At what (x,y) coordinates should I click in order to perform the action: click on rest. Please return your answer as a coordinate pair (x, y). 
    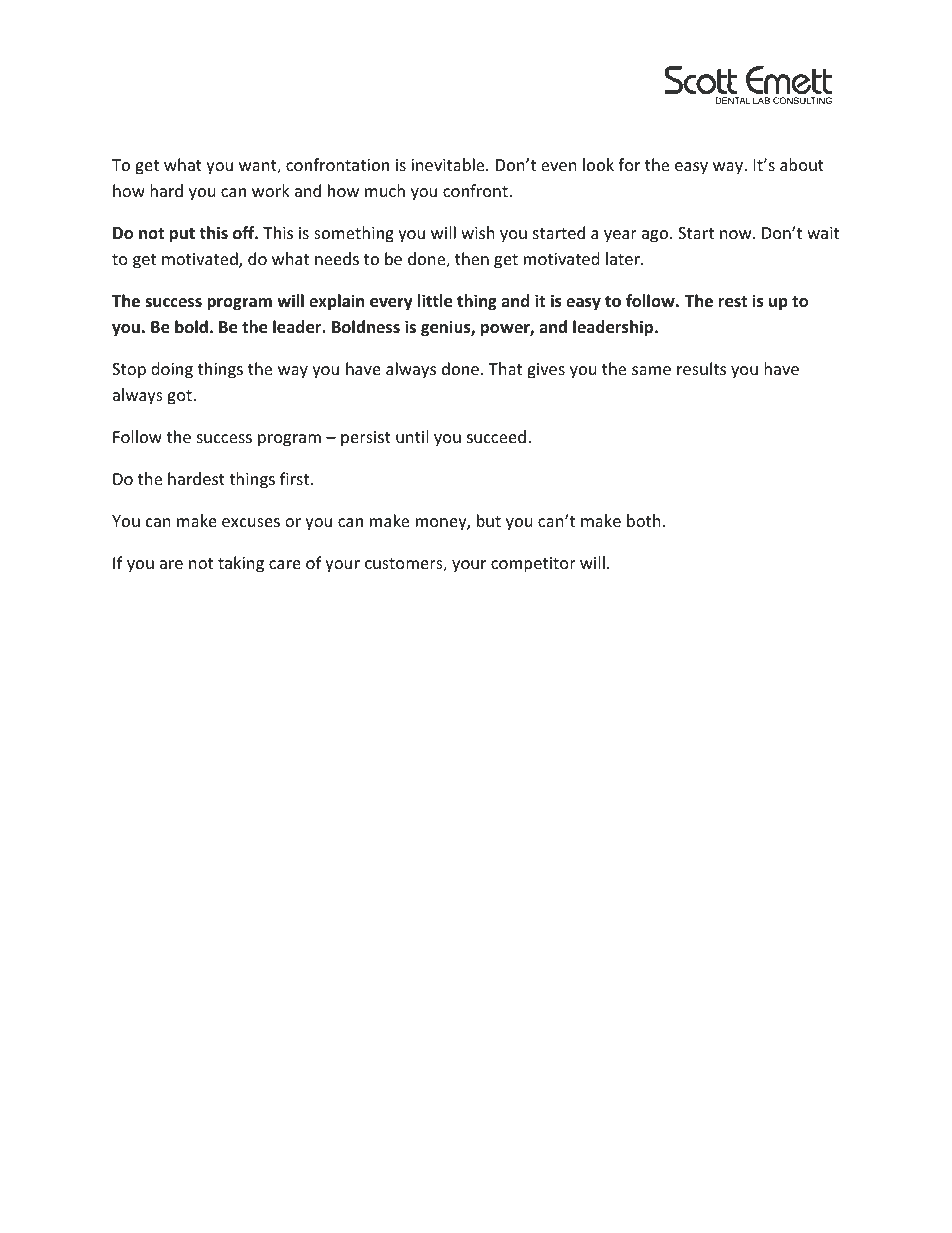
    Looking at the image, I should click on (733, 302).
